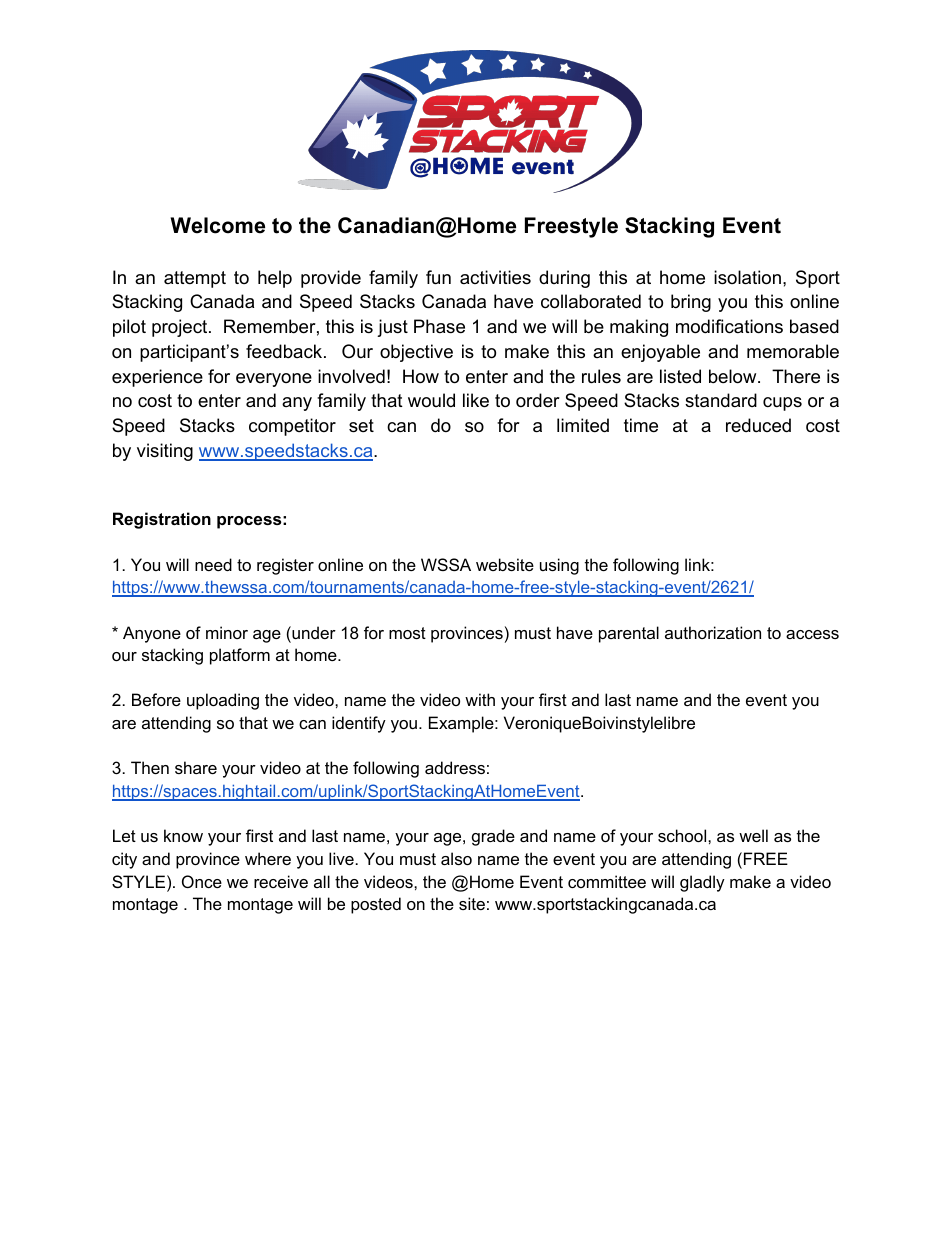  I want to click on isolation, so click(747, 277).
